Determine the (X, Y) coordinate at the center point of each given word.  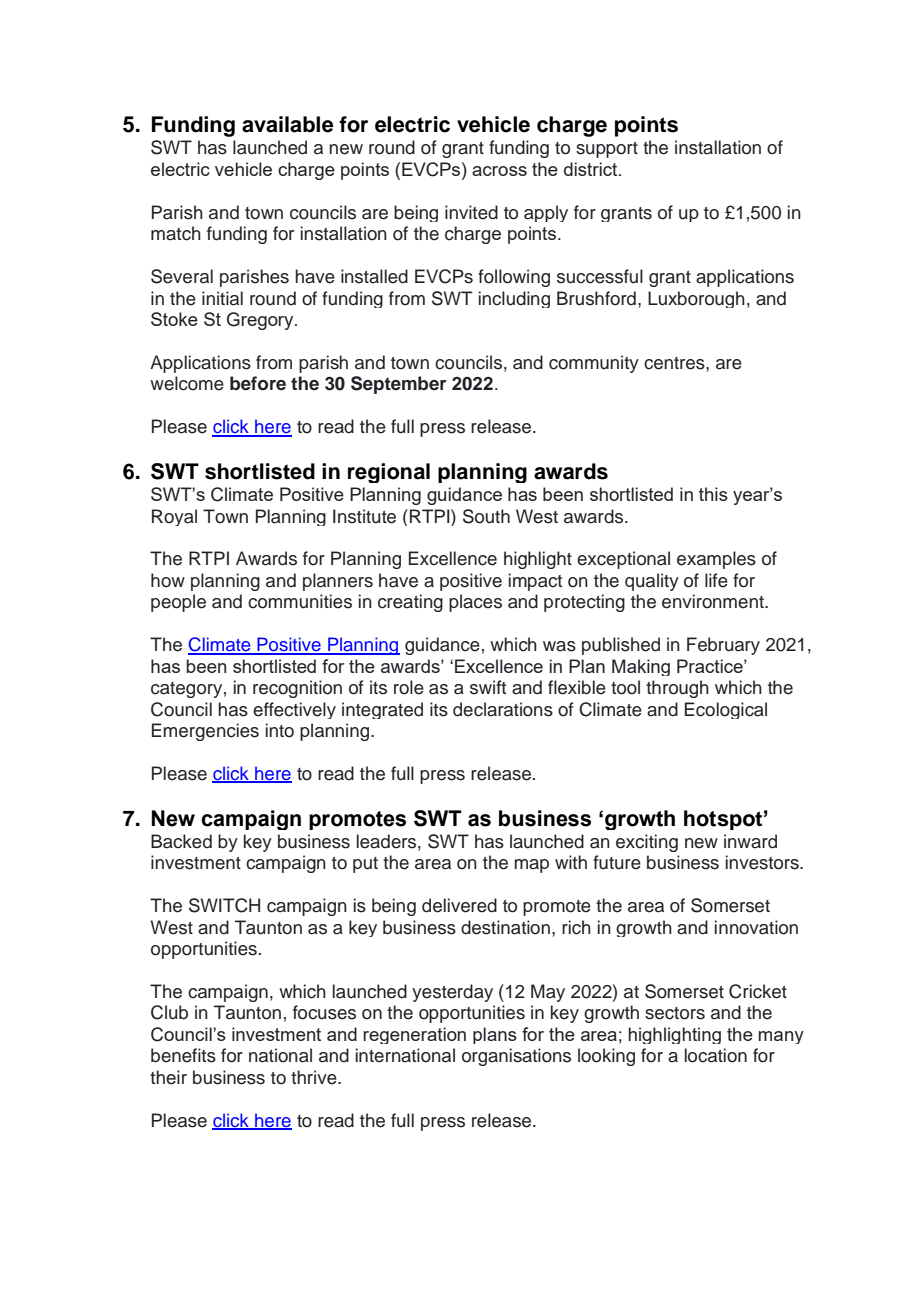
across (499, 171)
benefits (183, 1055)
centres (675, 363)
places (475, 603)
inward (750, 841)
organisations (516, 1057)
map (531, 866)
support (607, 150)
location (716, 1055)
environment (714, 601)
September (399, 385)
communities (300, 601)
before (258, 383)
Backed (181, 841)
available (287, 124)
